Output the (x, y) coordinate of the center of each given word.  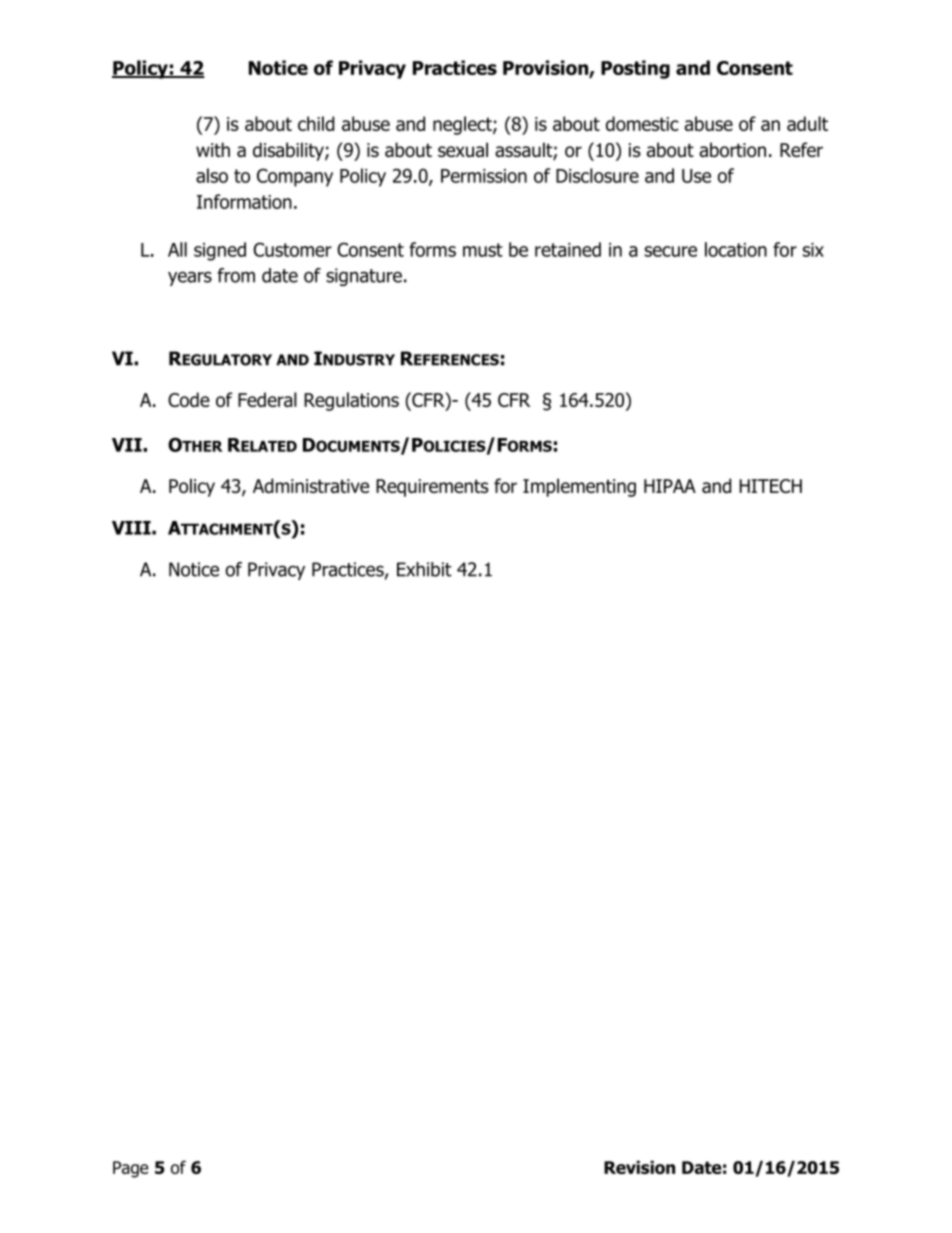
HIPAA (670, 486)
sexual (463, 149)
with (213, 149)
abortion (732, 149)
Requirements (432, 488)
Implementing (579, 487)
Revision (639, 1167)
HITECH (770, 486)
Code (189, 399)
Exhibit (424, 569)
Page (131, 1169)
